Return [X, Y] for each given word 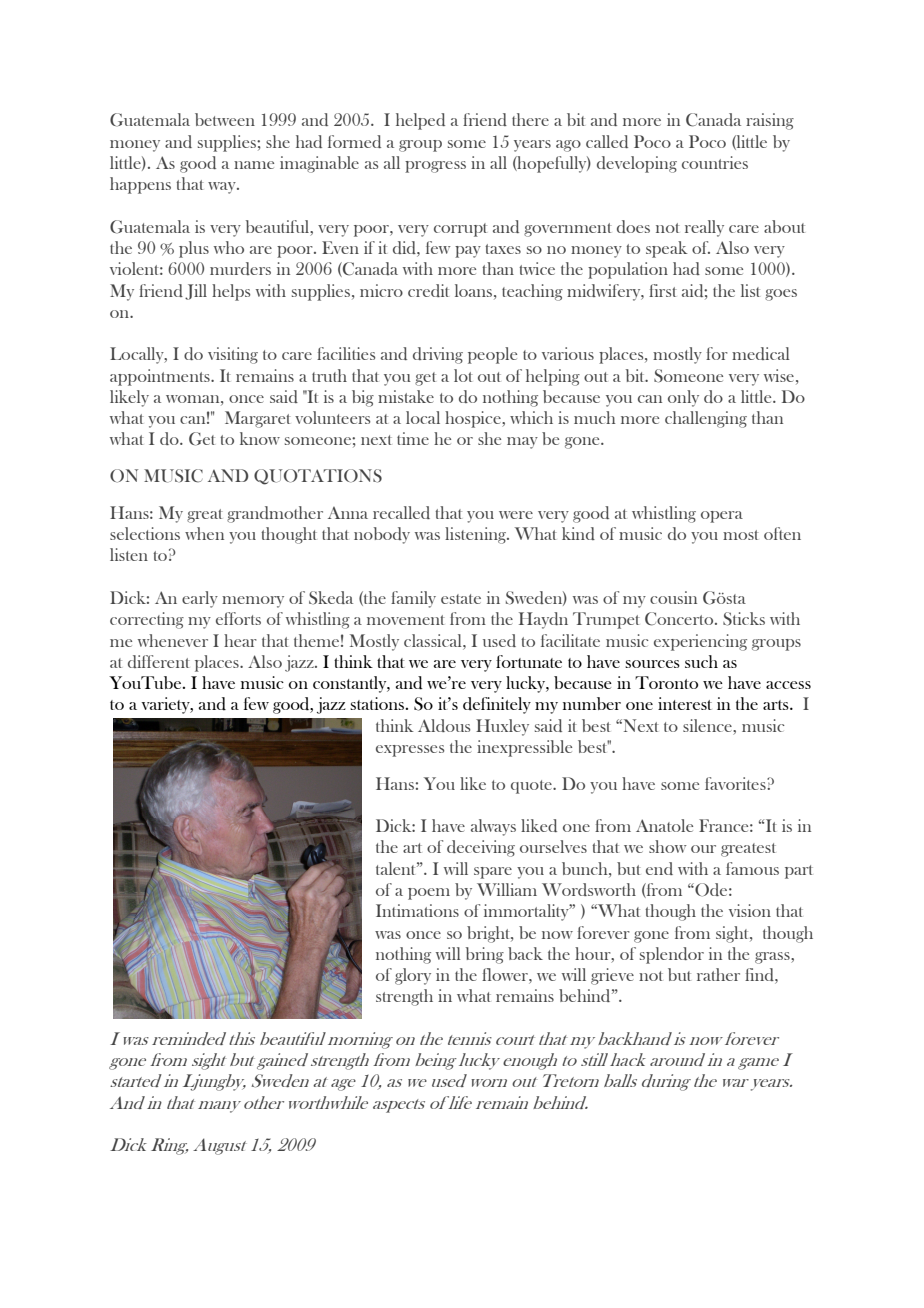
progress [435, 167]
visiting [233, 355]
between [225, 119]
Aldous [444, 725]
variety [166, 705]
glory [413, 976]
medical [761, 353]
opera [722, 517]
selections [145, 533]
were [516, 515]
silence [708, 725]
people [492, 355]
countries [715, 162]
